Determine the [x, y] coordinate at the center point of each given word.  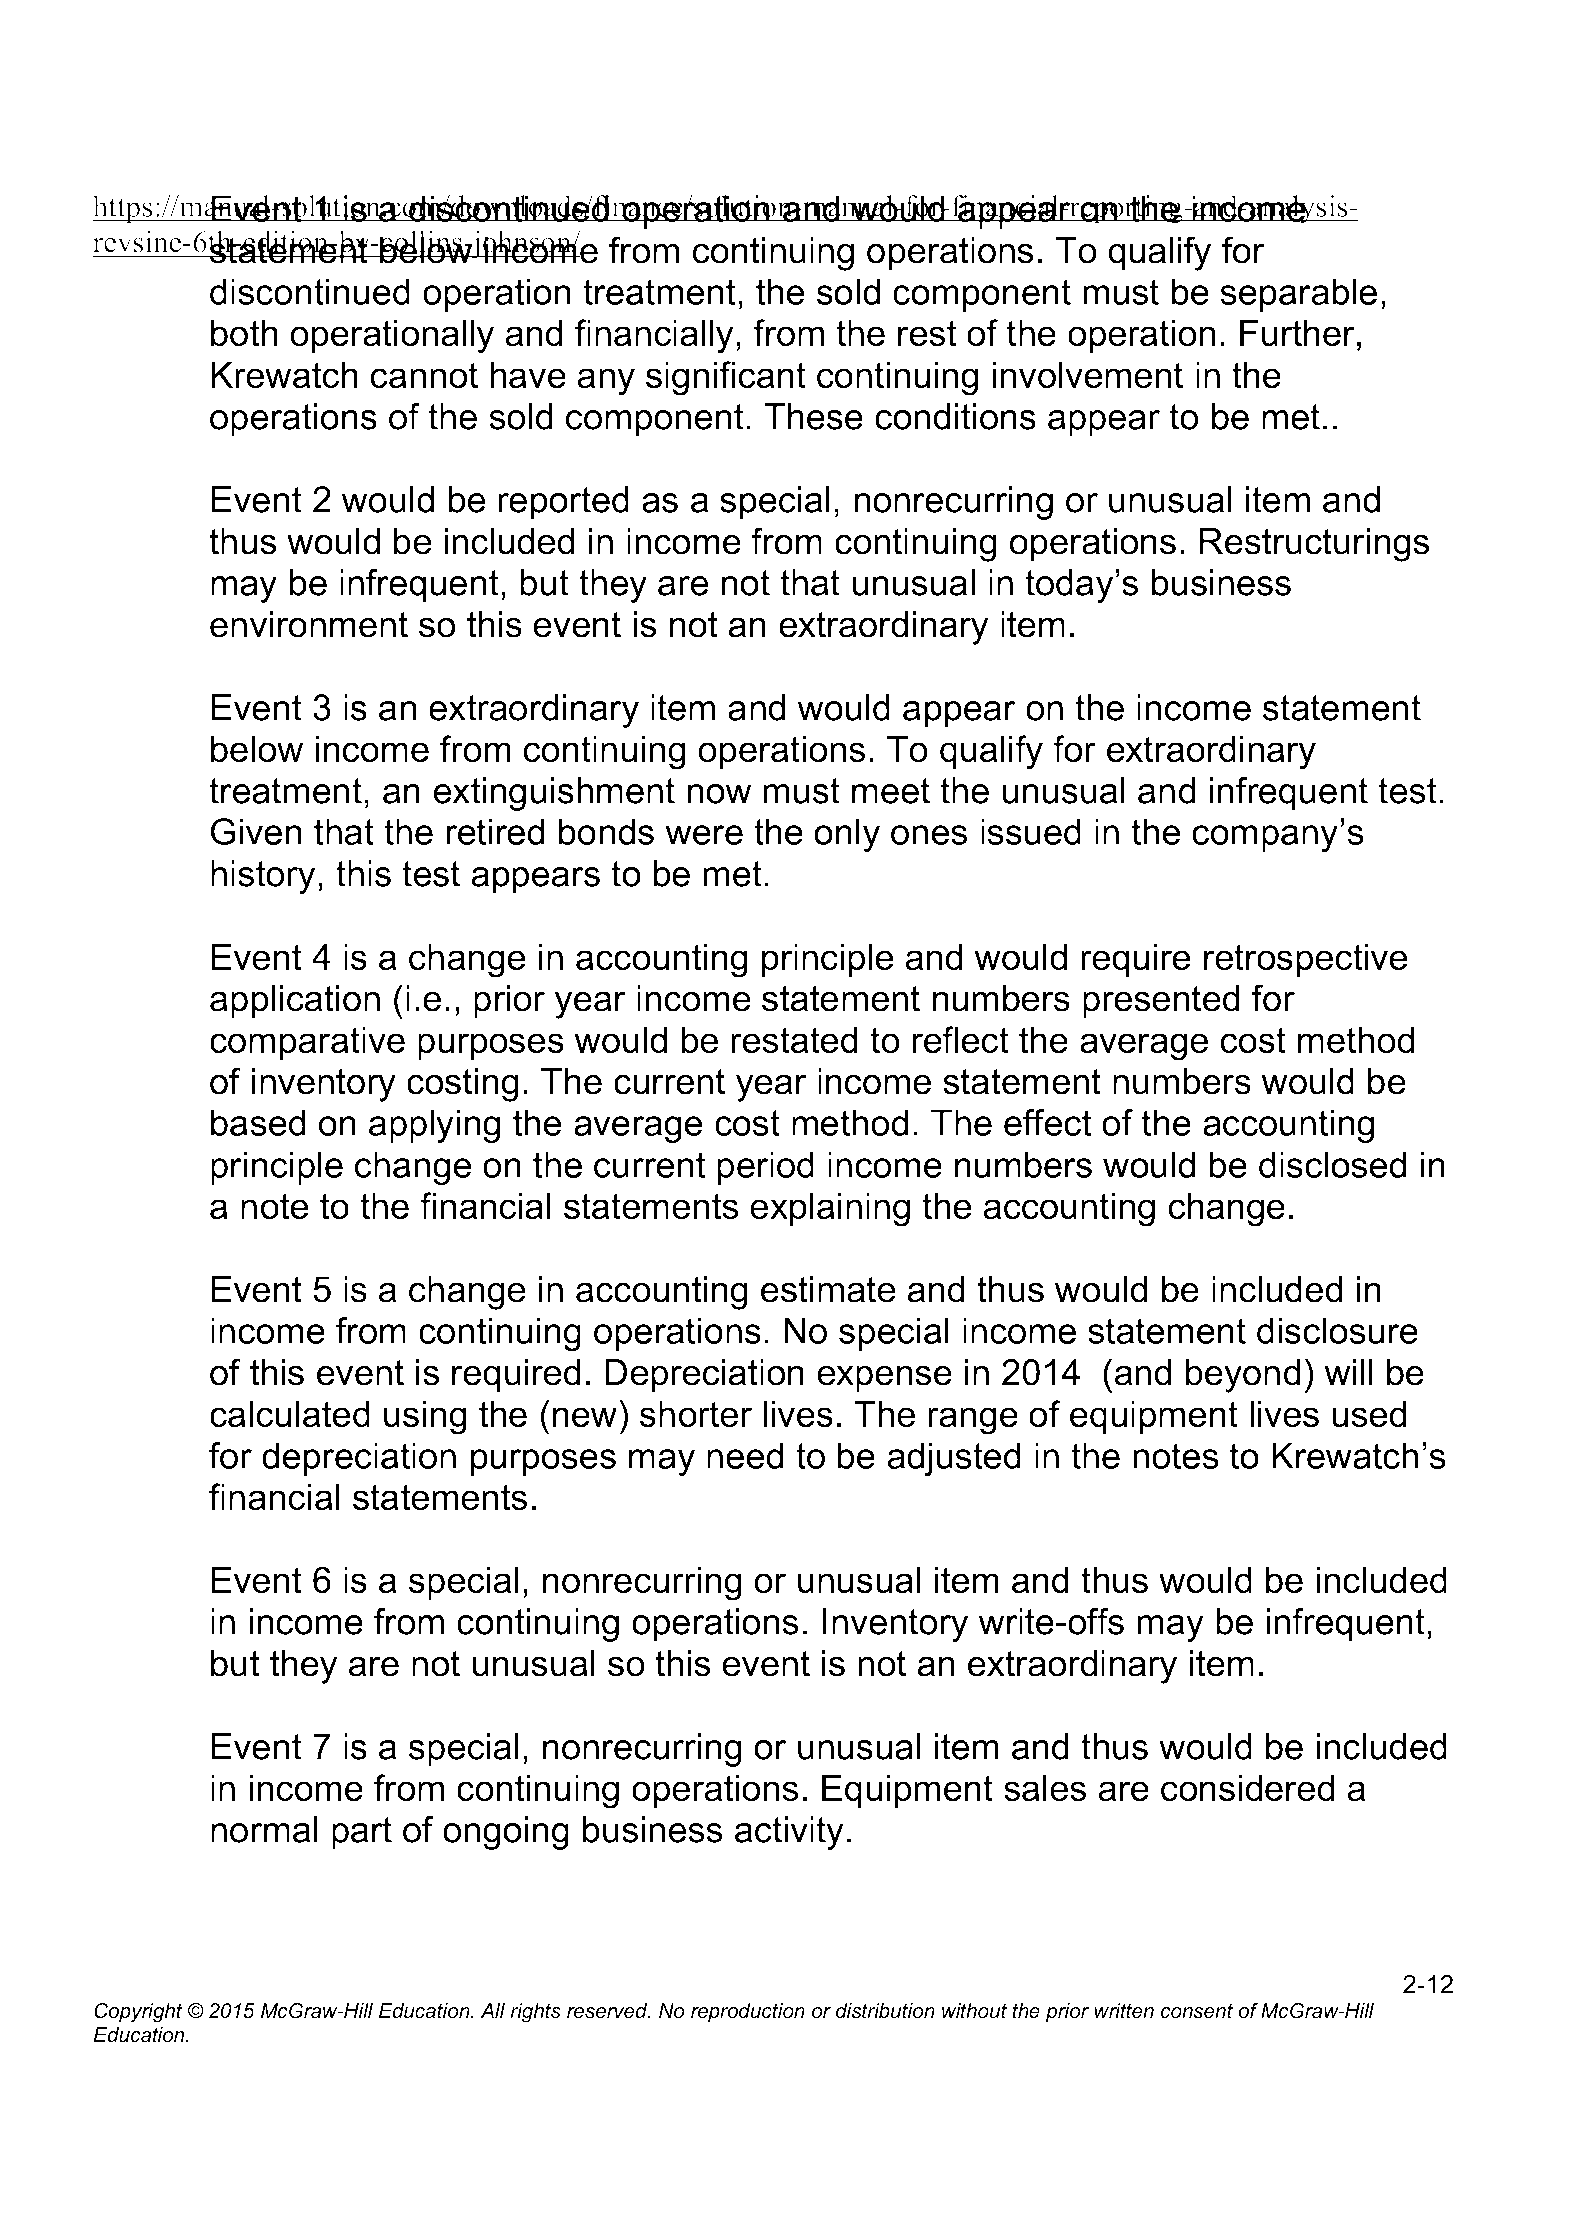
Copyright [138, 2013]
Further [1297, 333]
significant [726, 378]
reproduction [748, 2013]
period [765, 1168]
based [258, 1122]
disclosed [1332, 1164]
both [244, 333]
